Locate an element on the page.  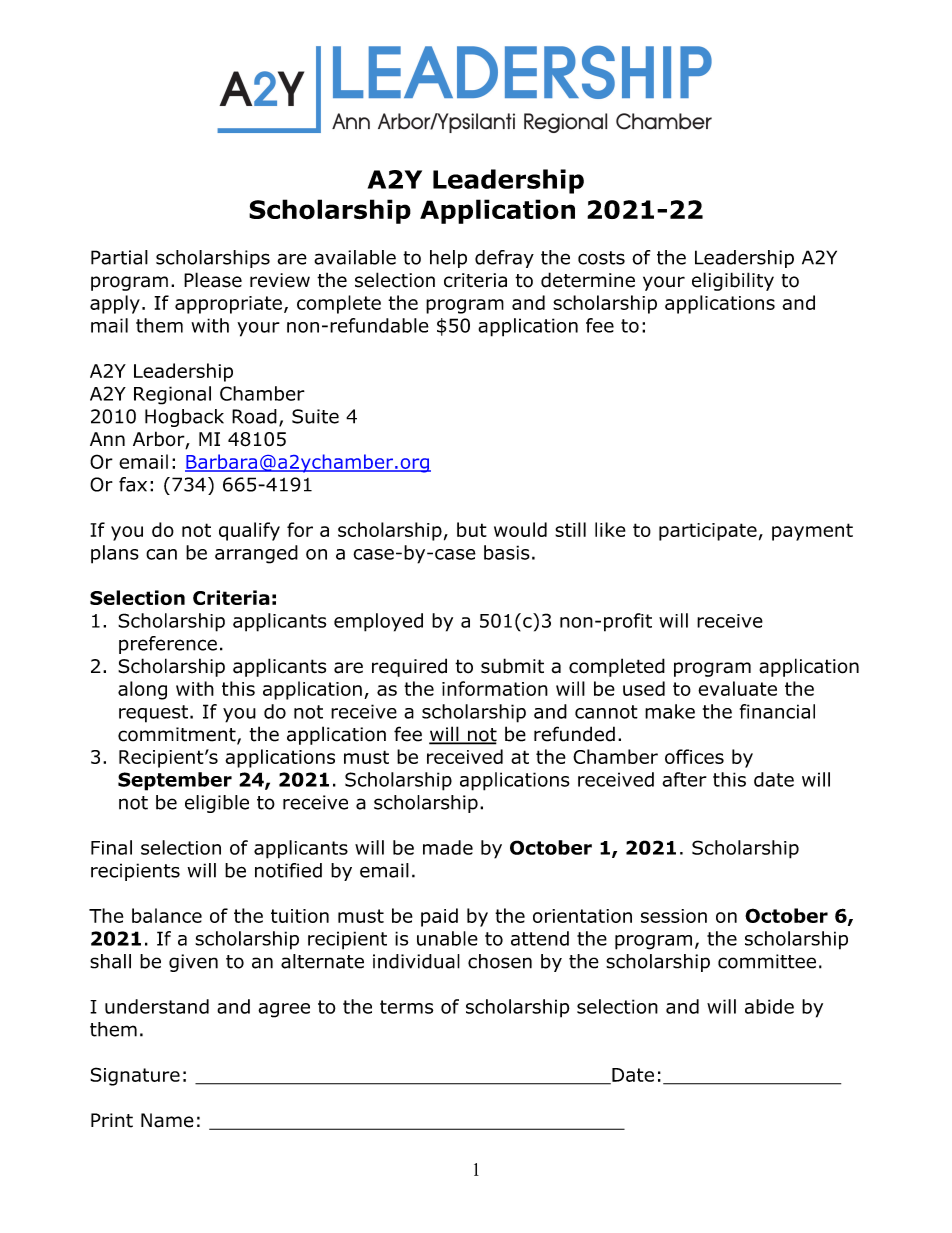
eligible is located at coordinates (217, 804).
